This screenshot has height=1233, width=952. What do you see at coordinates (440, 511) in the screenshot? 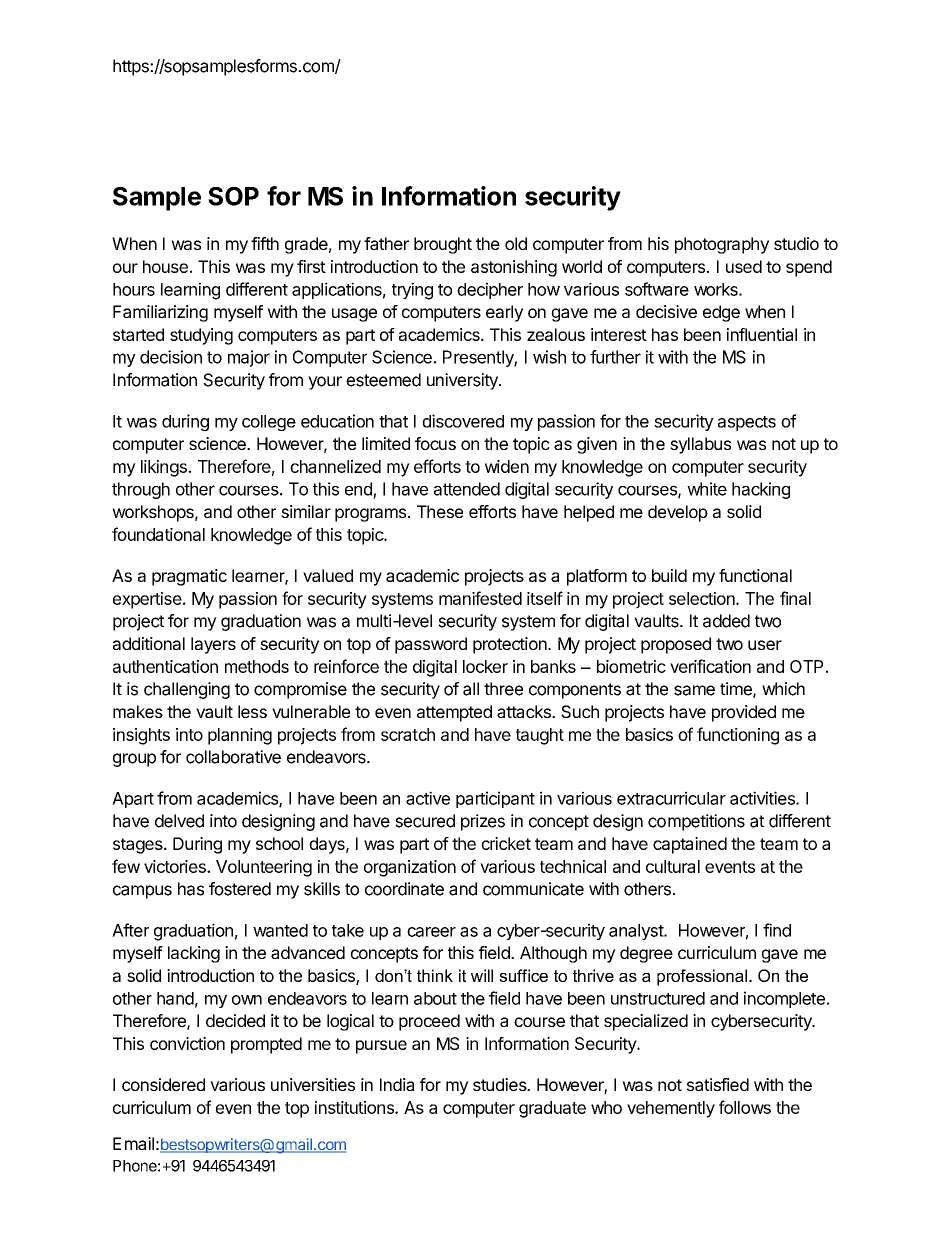
I see `These` at bounding box center [440, 511].
